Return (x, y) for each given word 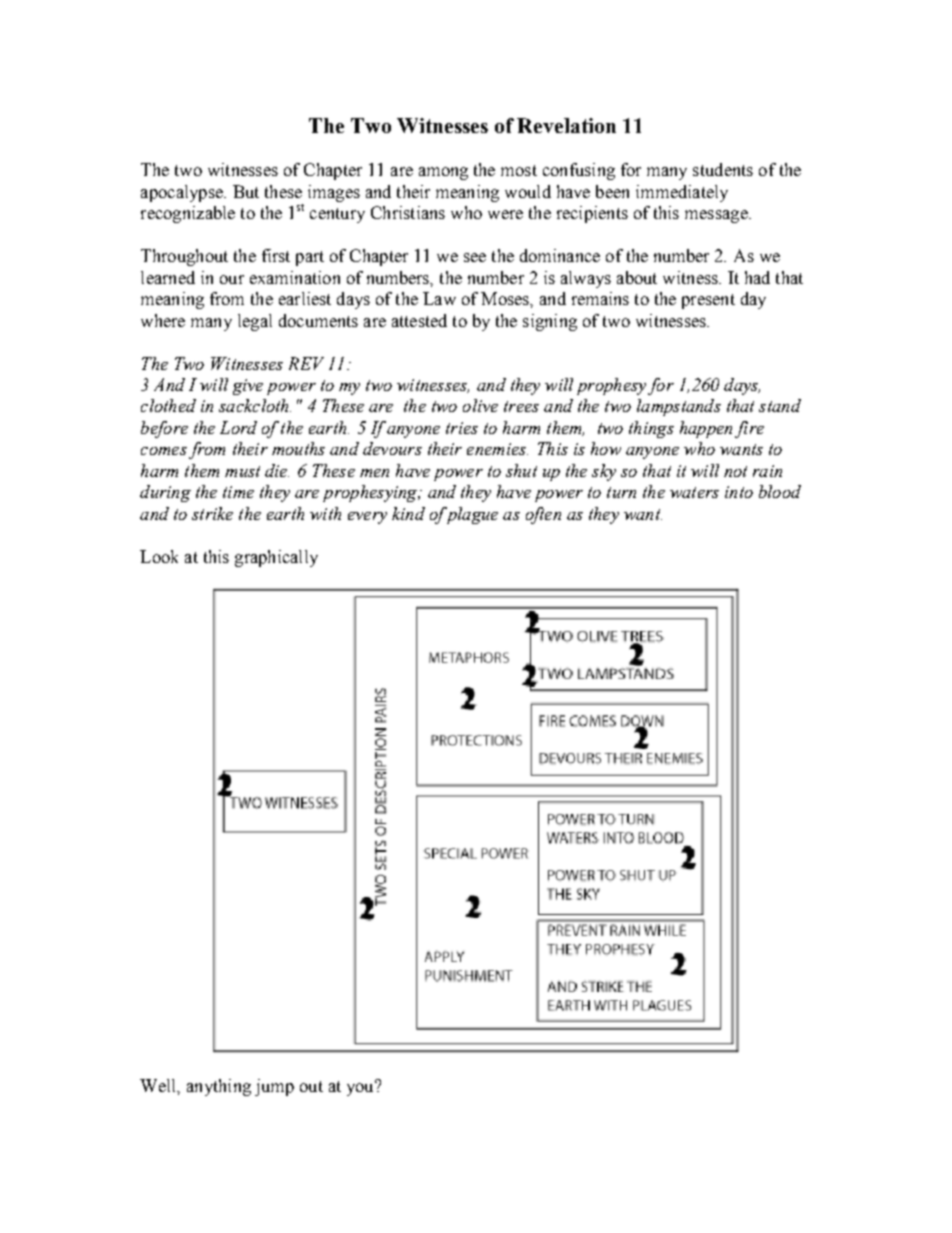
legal (255, 322)
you (361, 1088)
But (246, 191)
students (723, 169)
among (443, 173)
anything (219, 1087)
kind (408, 513)
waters (694, 492)
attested (419, 320)
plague (470, 515)
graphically (276, 558)
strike (212, 513)
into (739, 492)
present (708, 301)
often (543, 515)
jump (274, 1087)
